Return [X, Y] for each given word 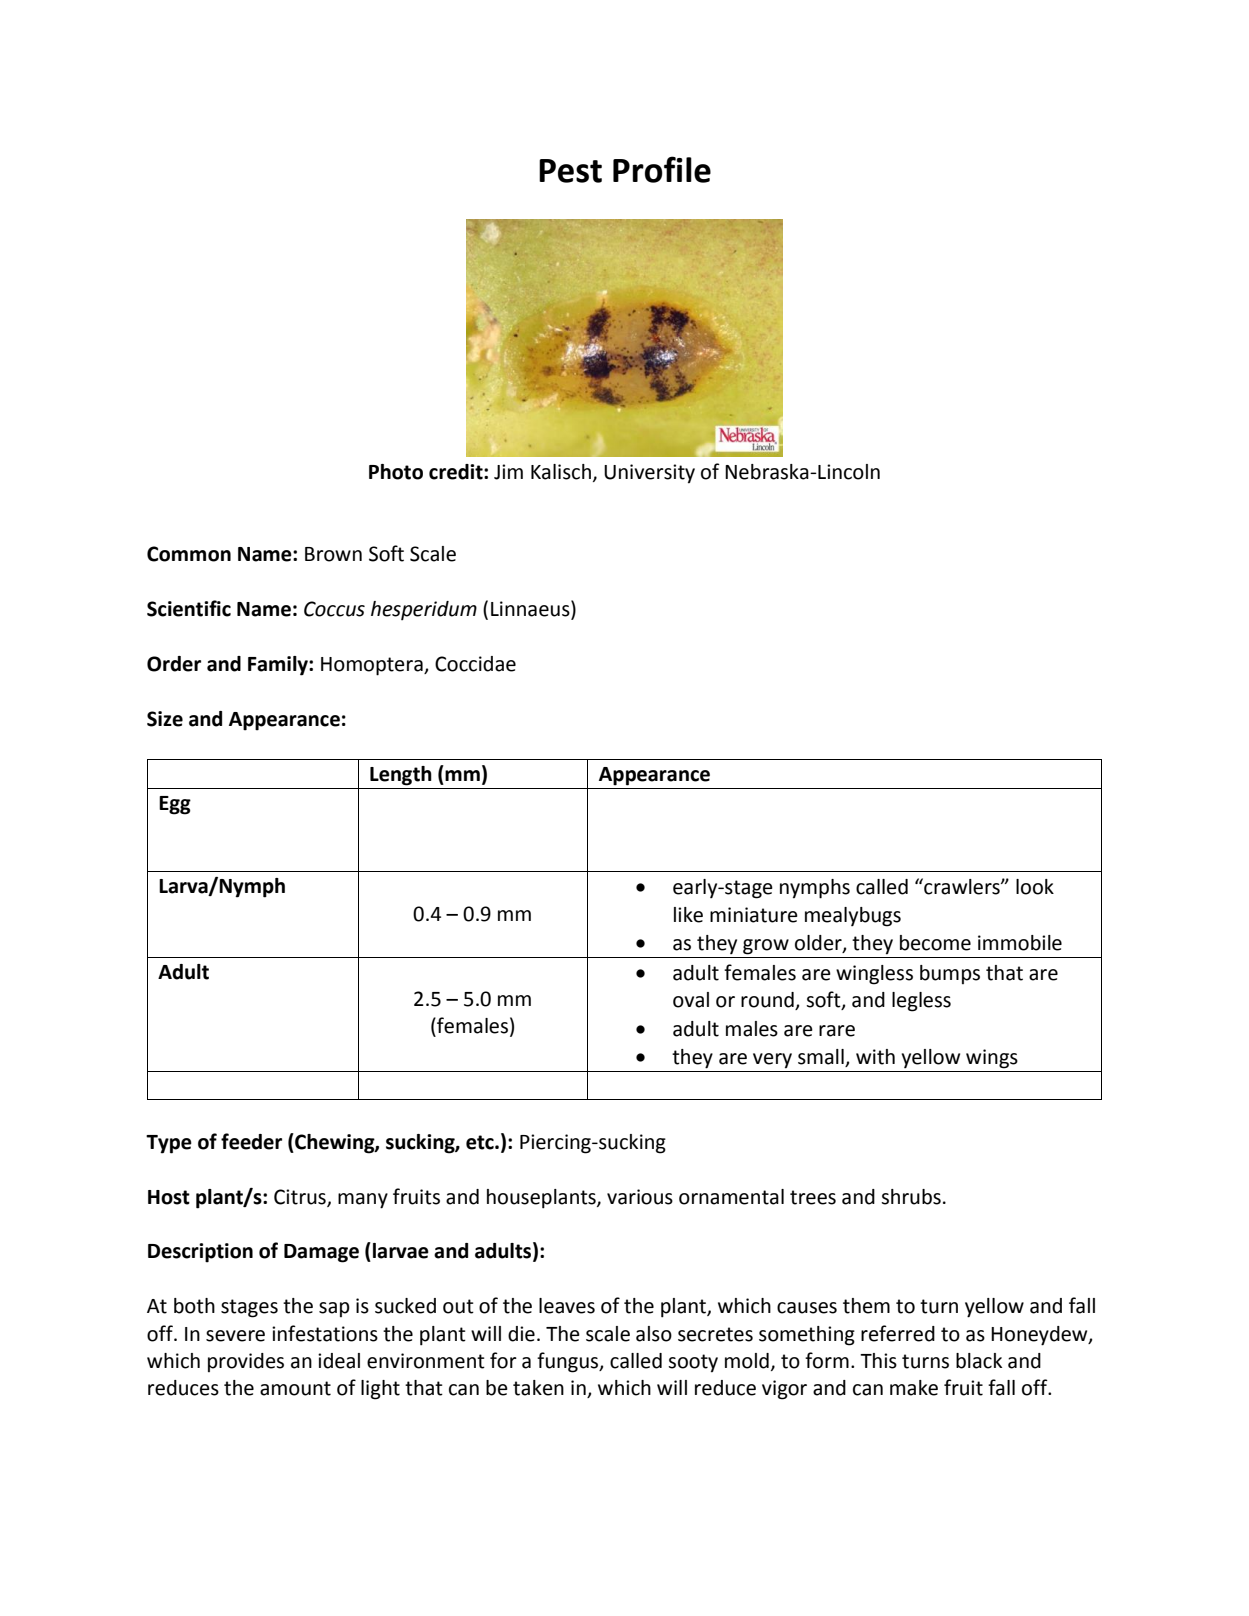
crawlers [962, 886]
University [649, 474]
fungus [569, 1362]
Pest [570, 171]
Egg [175, 805]
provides [246, 1362]
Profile [662, 169]
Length [401, 776]
